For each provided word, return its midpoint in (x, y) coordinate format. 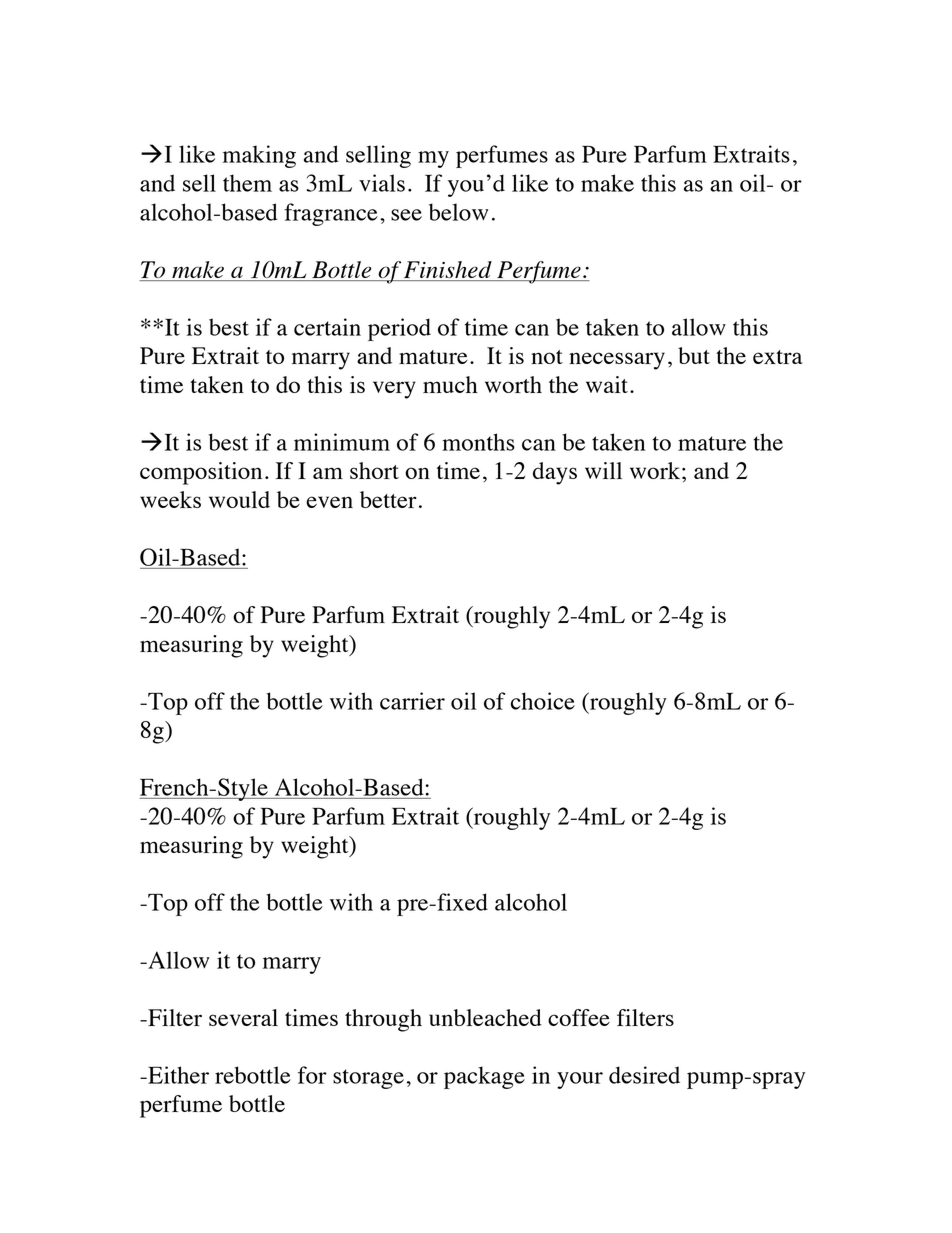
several (243, 1017)
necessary (617, 361)
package (484, 1077)
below (459, 212)
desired (644, 1075)
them (247, 183)
